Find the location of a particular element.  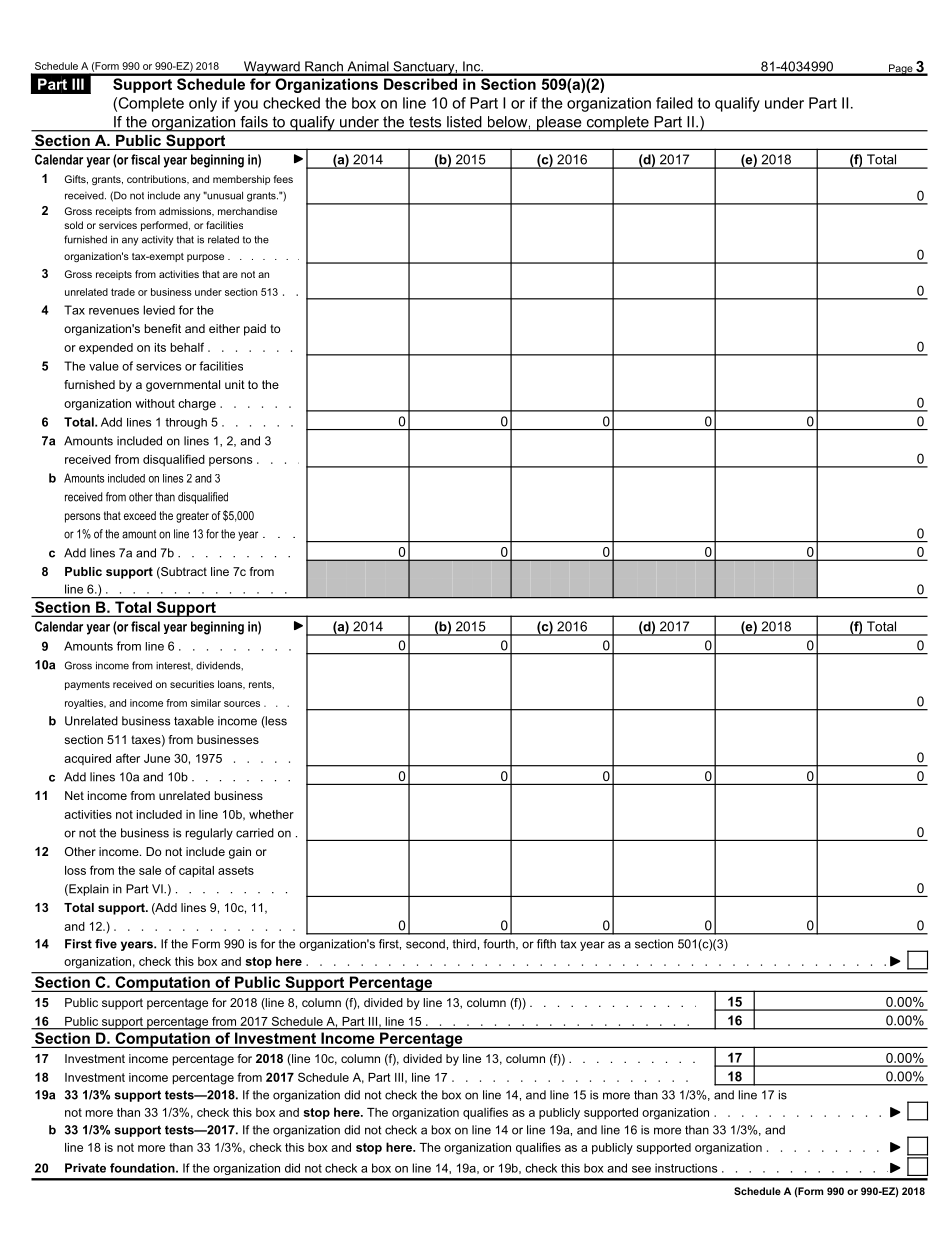

sources is located at coordinates (242, 704).
